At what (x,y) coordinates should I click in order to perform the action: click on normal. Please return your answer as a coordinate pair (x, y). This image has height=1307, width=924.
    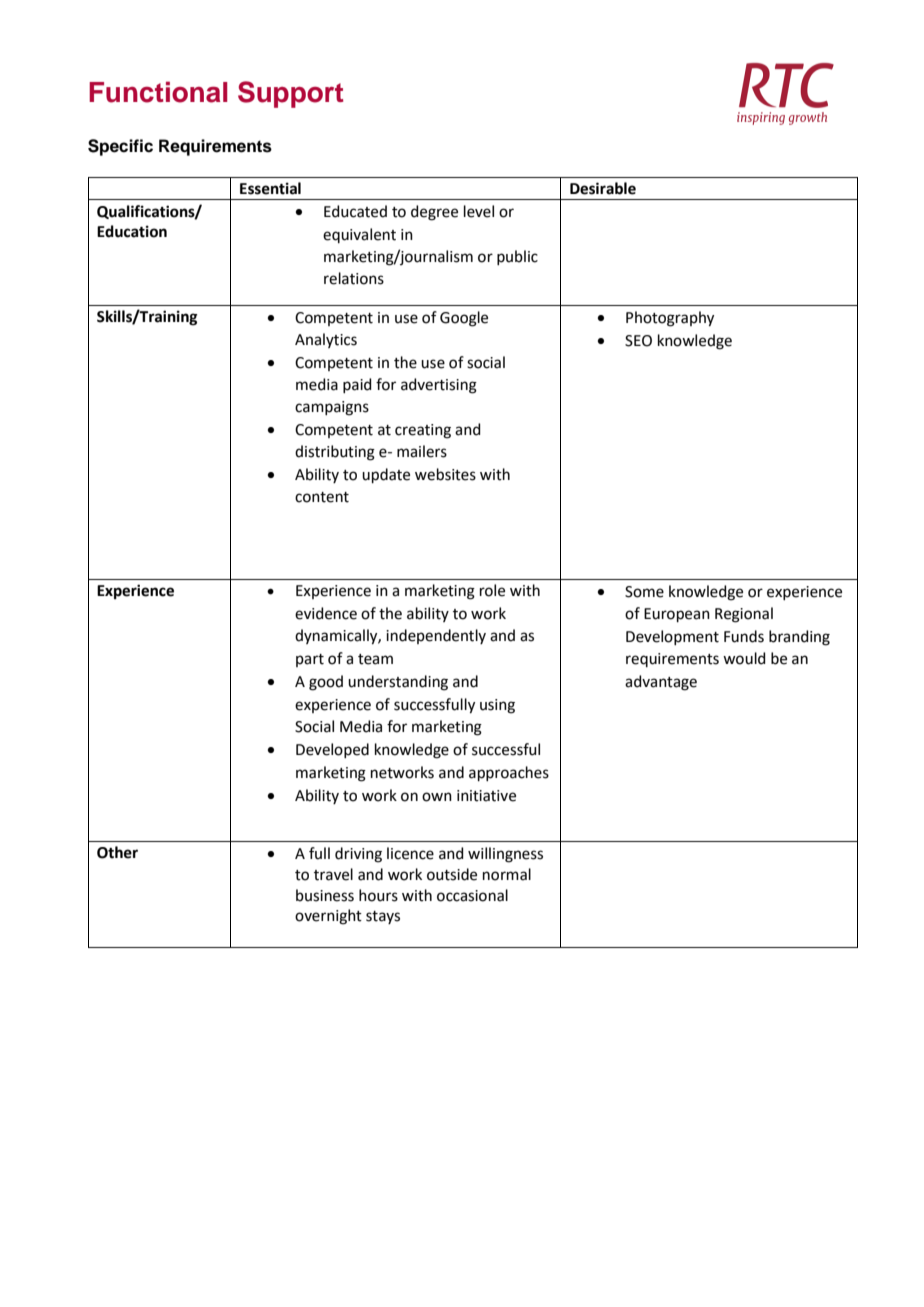
    Looking at the image, I should click on (507, 874).
